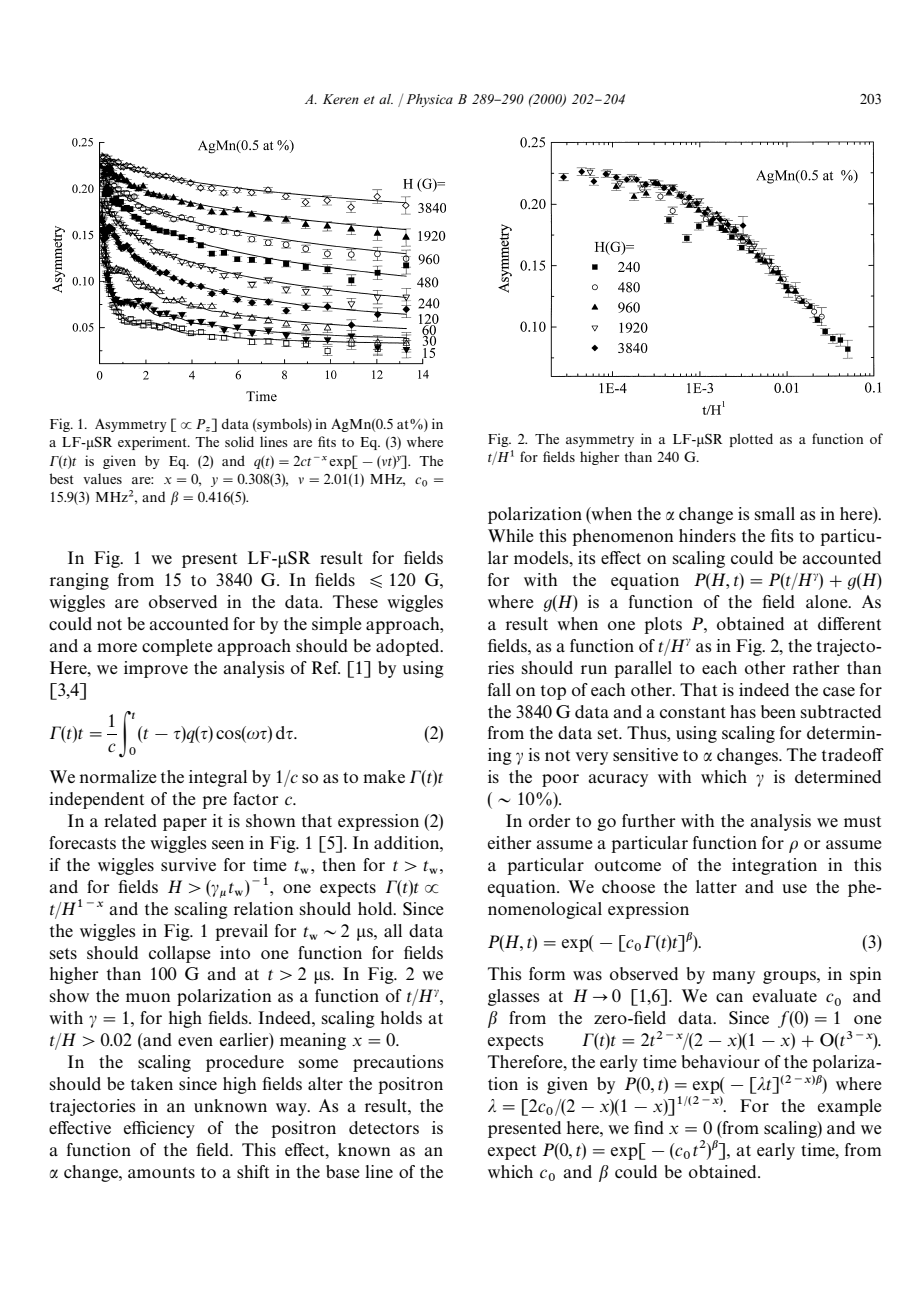 The image size is (924, 1298). Describe the element at coordinates (499, 689) in the screenshot. I see `fall` at that location.
